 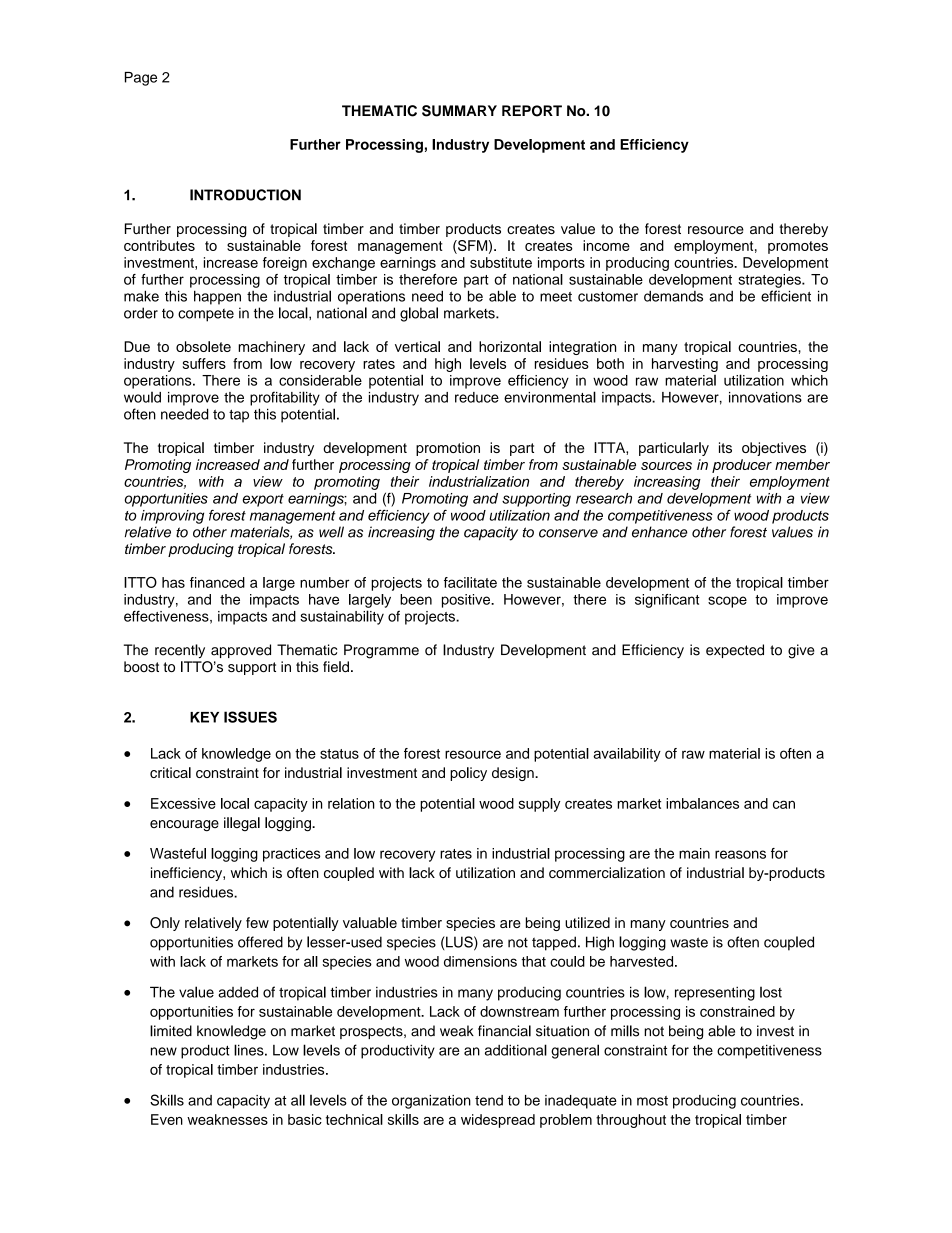 I want to click on SUMMARY, so click(x=459, y=111).
